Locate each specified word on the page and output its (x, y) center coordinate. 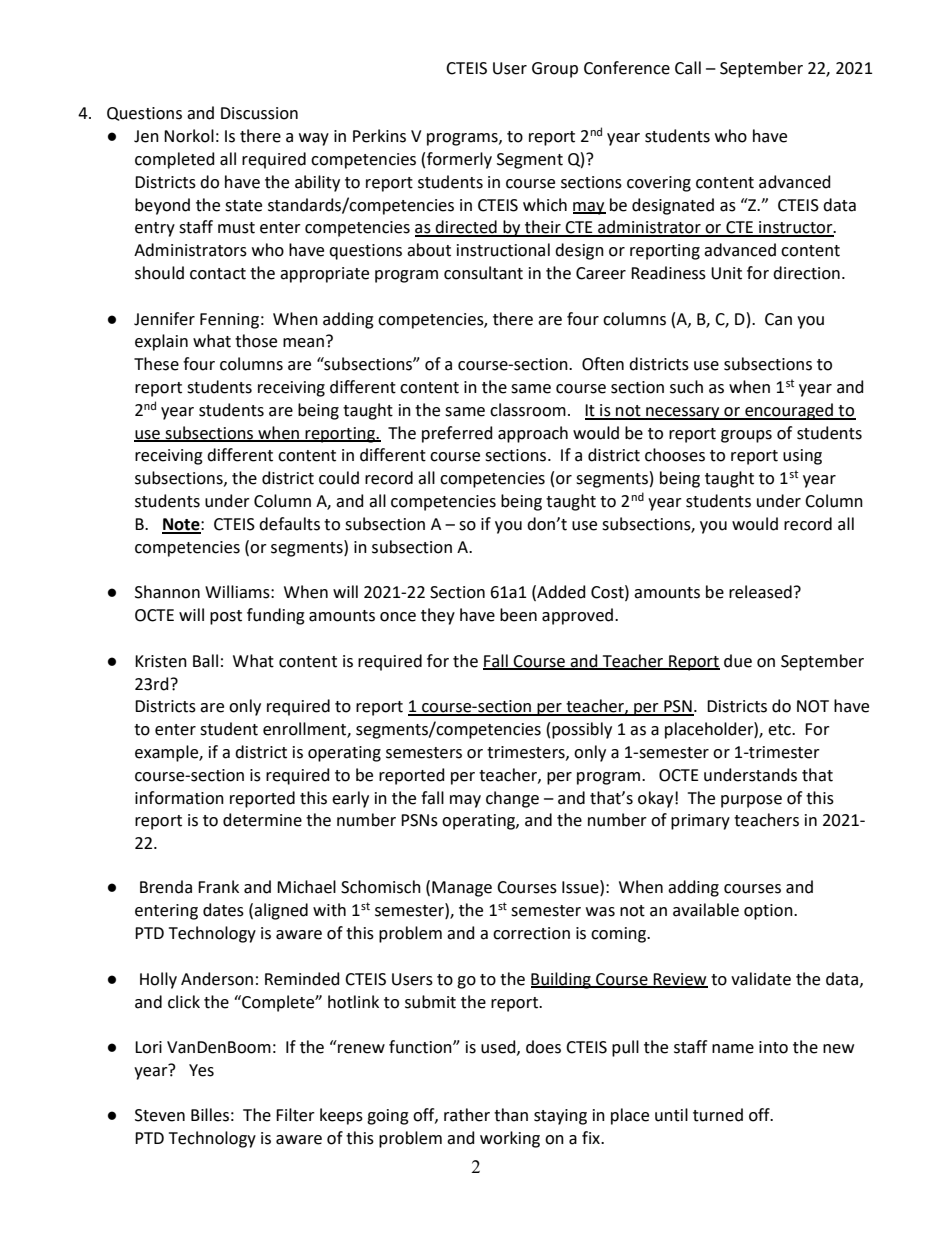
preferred (457, 434)
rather (467, 1115)
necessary (683, 413)
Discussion (259, 113)
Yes (201, 1070)
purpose (751, 801)
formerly (459, 160)
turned (718, 1115)
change (512, 799)
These (156, 364)
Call (688, 68)
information (179, 798)
